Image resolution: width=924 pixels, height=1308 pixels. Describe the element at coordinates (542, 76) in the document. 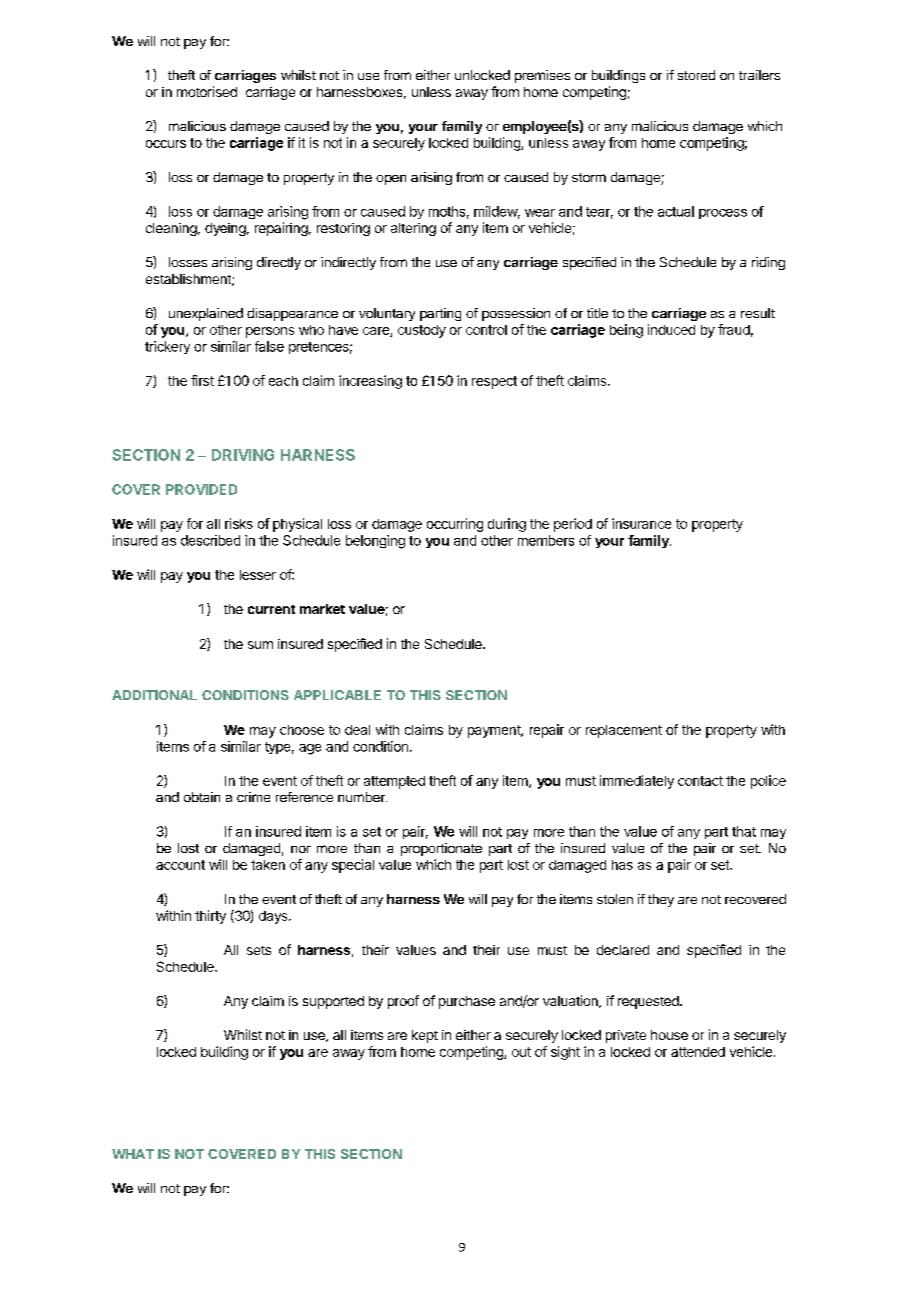

I see `premises` at that location.
